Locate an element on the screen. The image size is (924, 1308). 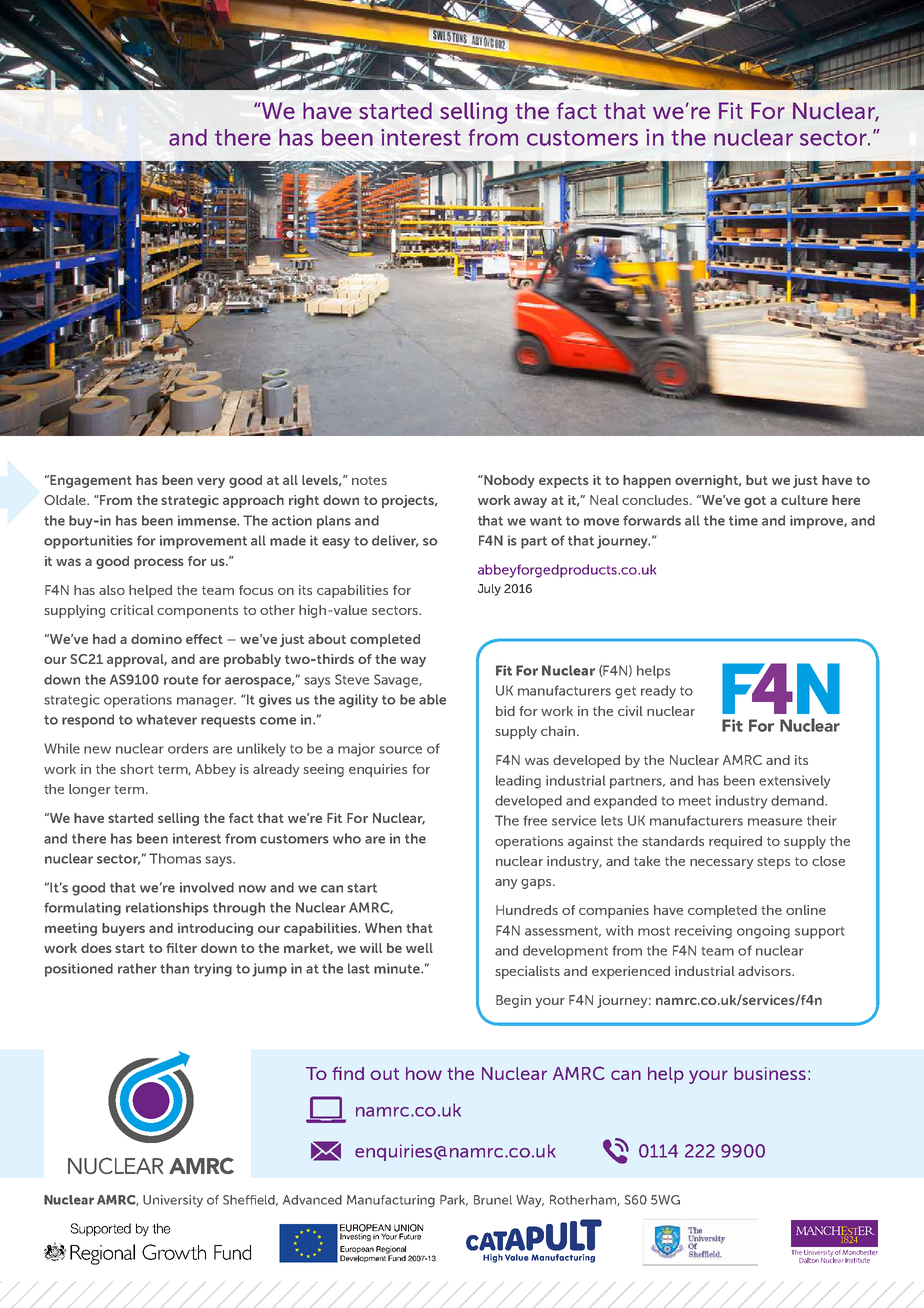
well is located at coordinates (419, 948).
